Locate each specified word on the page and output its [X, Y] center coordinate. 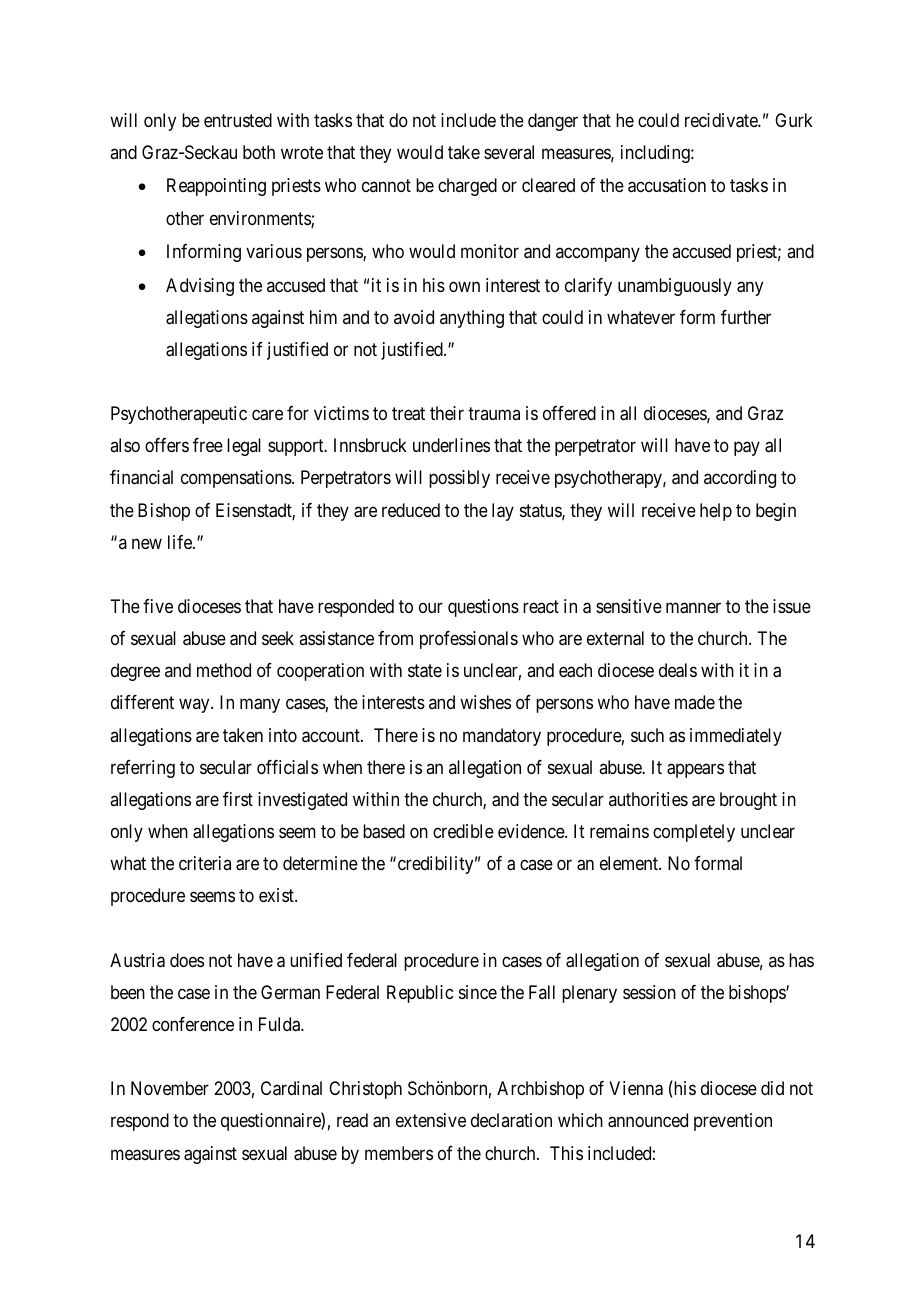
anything [472, 319]
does [187, 960]
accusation [667, 185]
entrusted [238, 120]
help [716, 512]
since [478, 992]
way [195, 706]
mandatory [502, 737]
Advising [200, 287]
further [746, 317]
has [801, 960]
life [181, 542]
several [509, 152]
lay [503, 512]
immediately [736, 737]
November [170, 1088]
